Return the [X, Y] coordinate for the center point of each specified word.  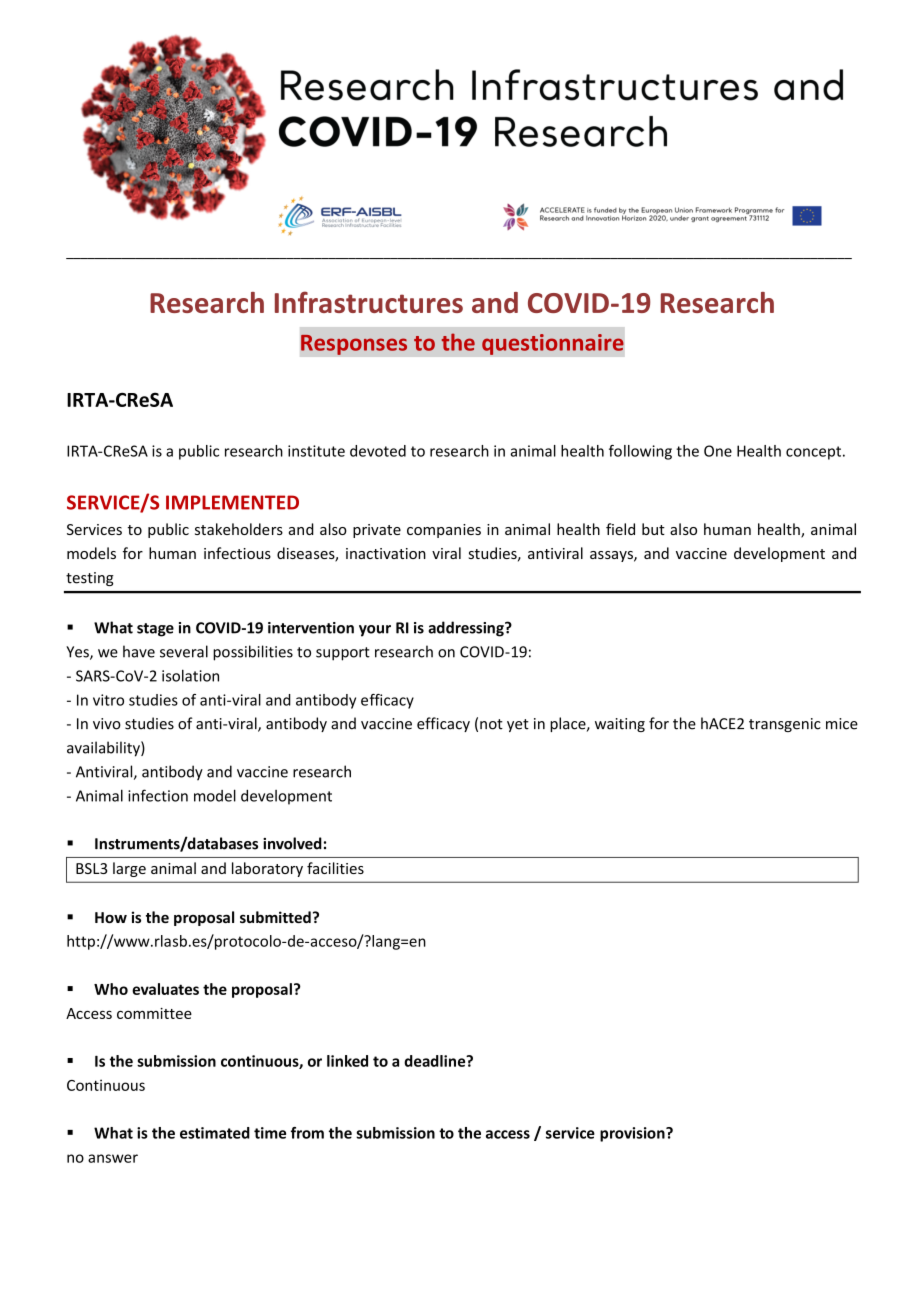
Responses [354, 344]
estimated [215, 1133]
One [718, 451]
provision [633, 1134]
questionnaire [553, 344]
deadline [436, 1061]
